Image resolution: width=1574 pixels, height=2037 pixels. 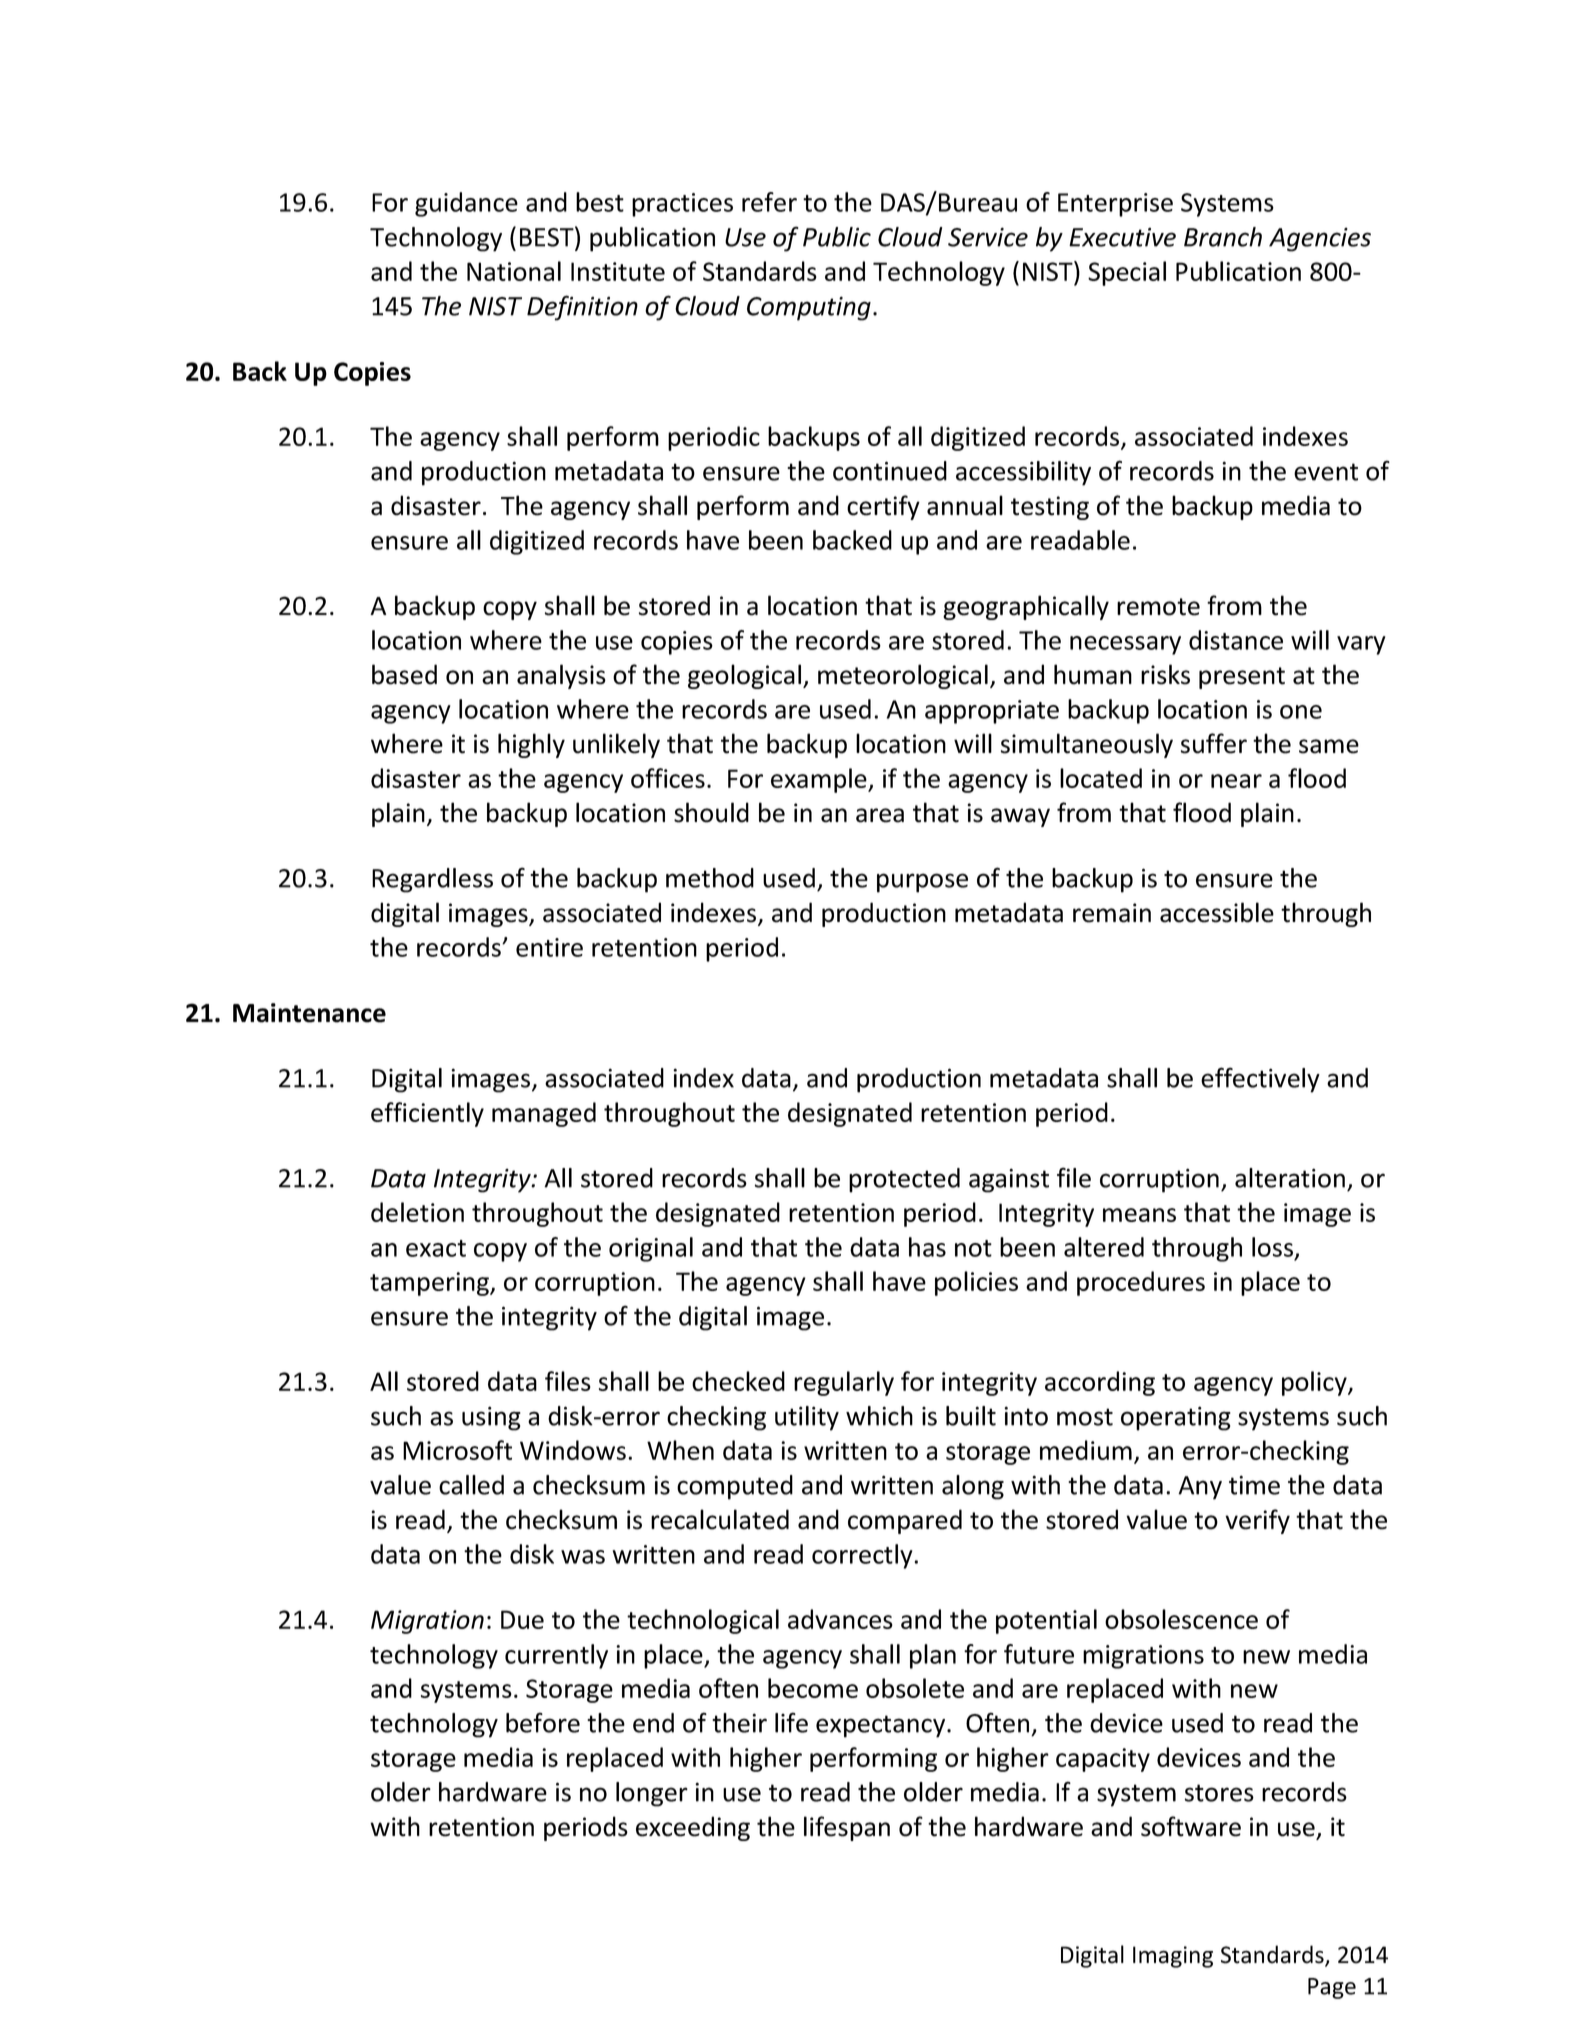 What do you see at coordinates (693, 1828) in the screenshot?
I see `exceeding` at bounding box center [693, 1828].
